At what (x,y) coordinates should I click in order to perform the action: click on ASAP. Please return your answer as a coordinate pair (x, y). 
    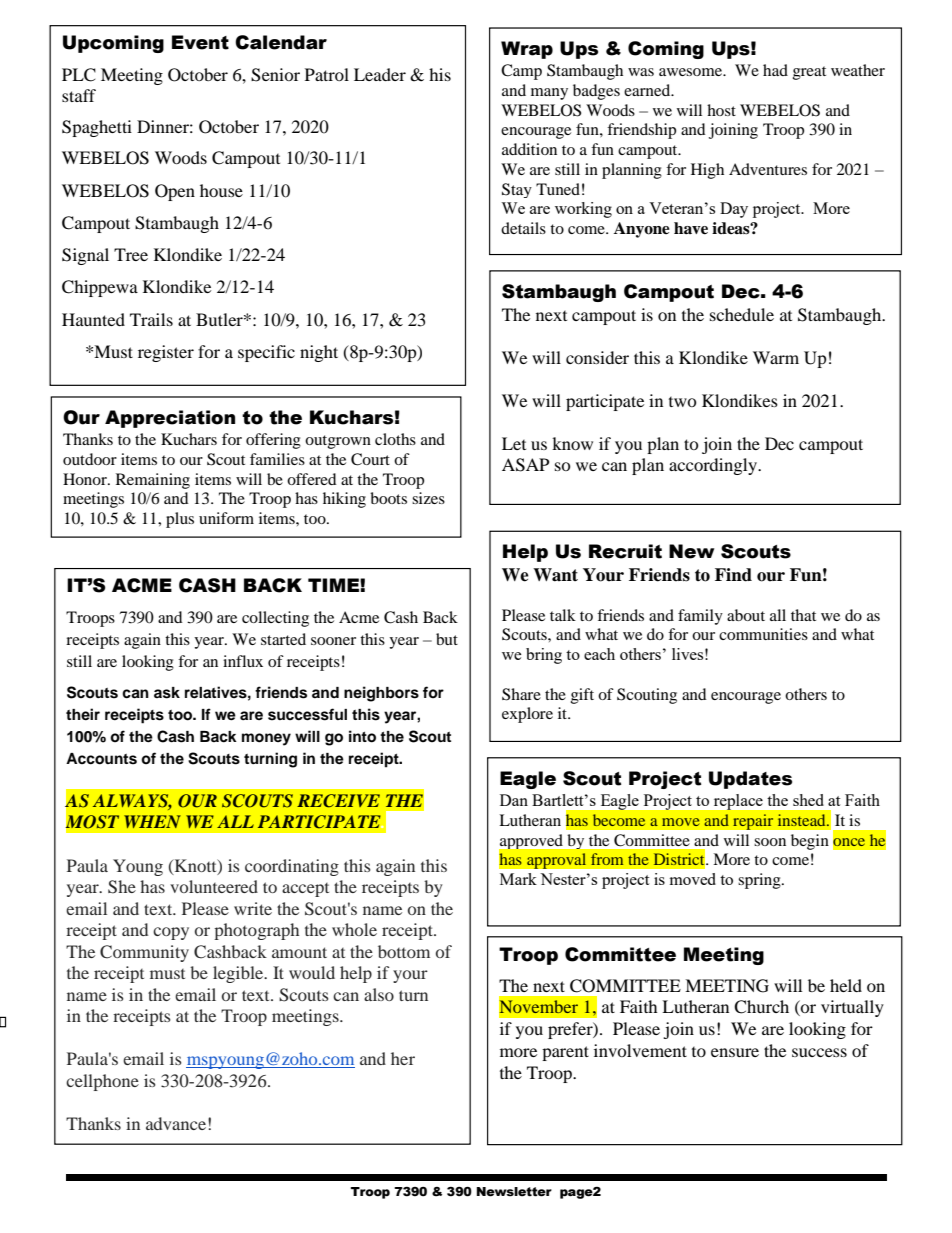
    Looking at the image, I should click on (525, 465).
